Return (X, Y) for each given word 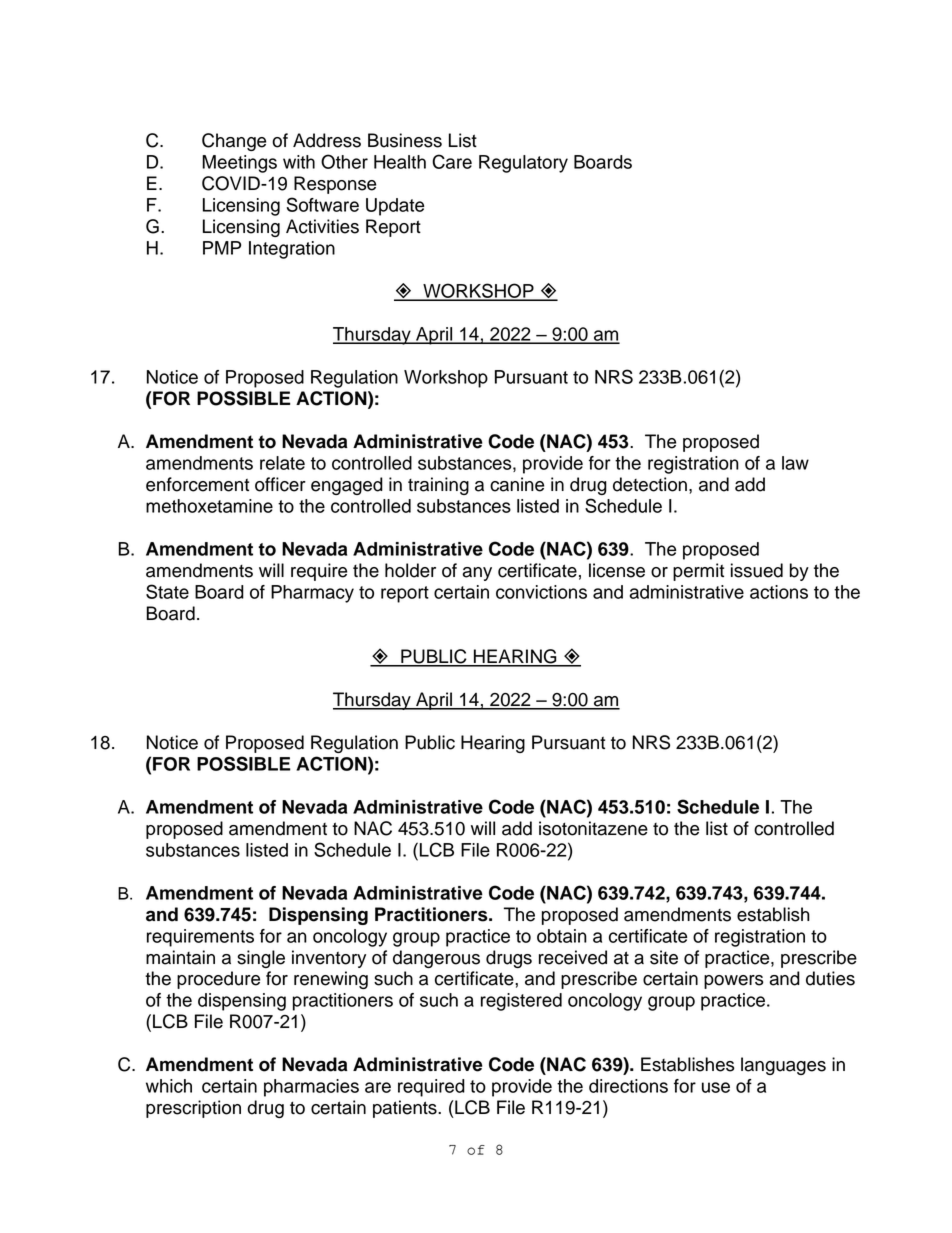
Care (452, 161)
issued (757, 570)
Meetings (239, 164)
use (716, 1087)
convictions (541, 592)
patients (406, 1109)
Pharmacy (312, 594)
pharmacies (311, 1088)
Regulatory (523, 164)
